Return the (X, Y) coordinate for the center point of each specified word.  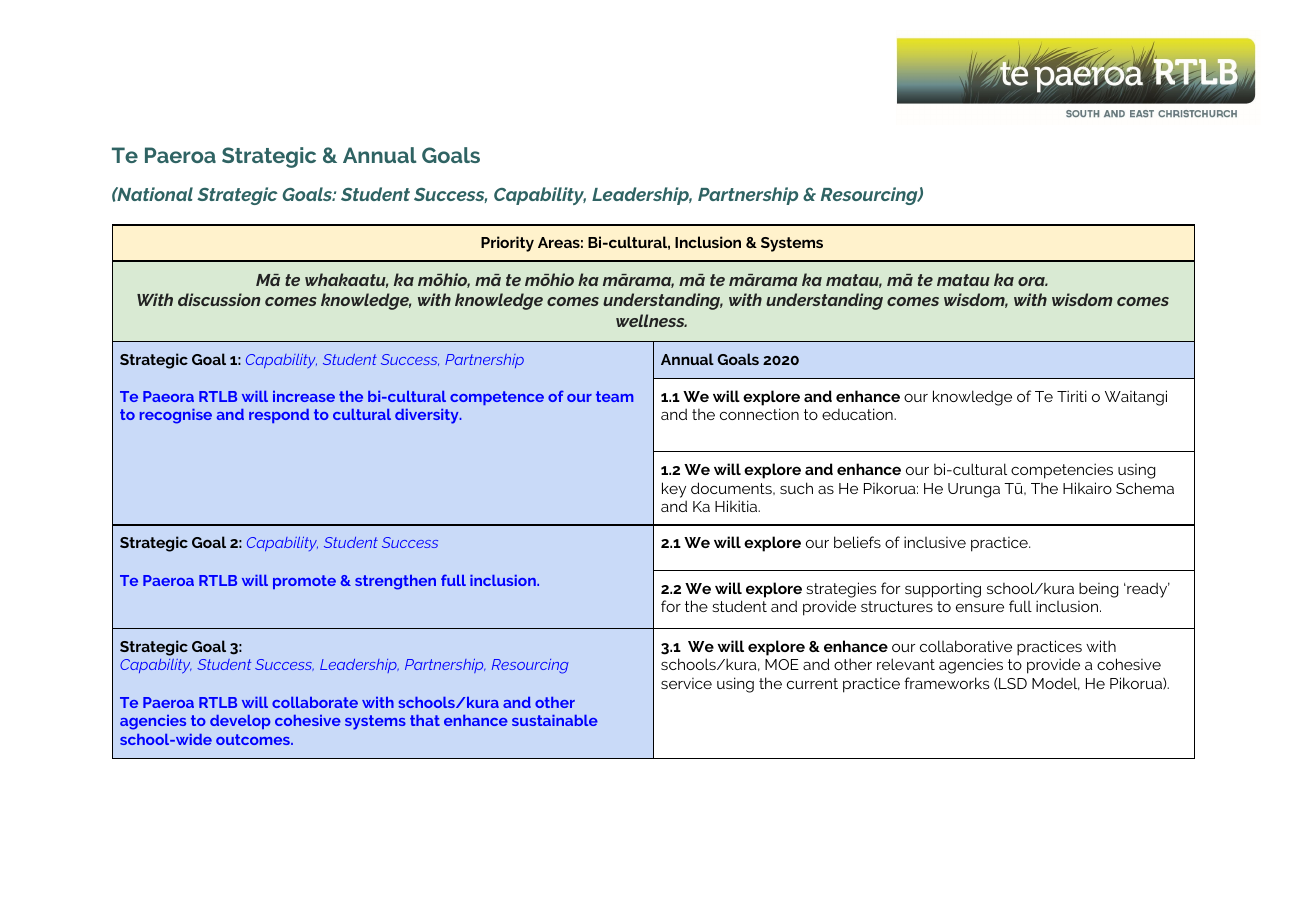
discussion (219, 299)
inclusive (935, 542)
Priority (507, 244)
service (686, 683)
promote (304, 582)
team (614, 396)
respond (279, 416)
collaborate (315, 702)
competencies (1062, 471)
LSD (1013, 683)
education (858, 414)
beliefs (857, 542)
